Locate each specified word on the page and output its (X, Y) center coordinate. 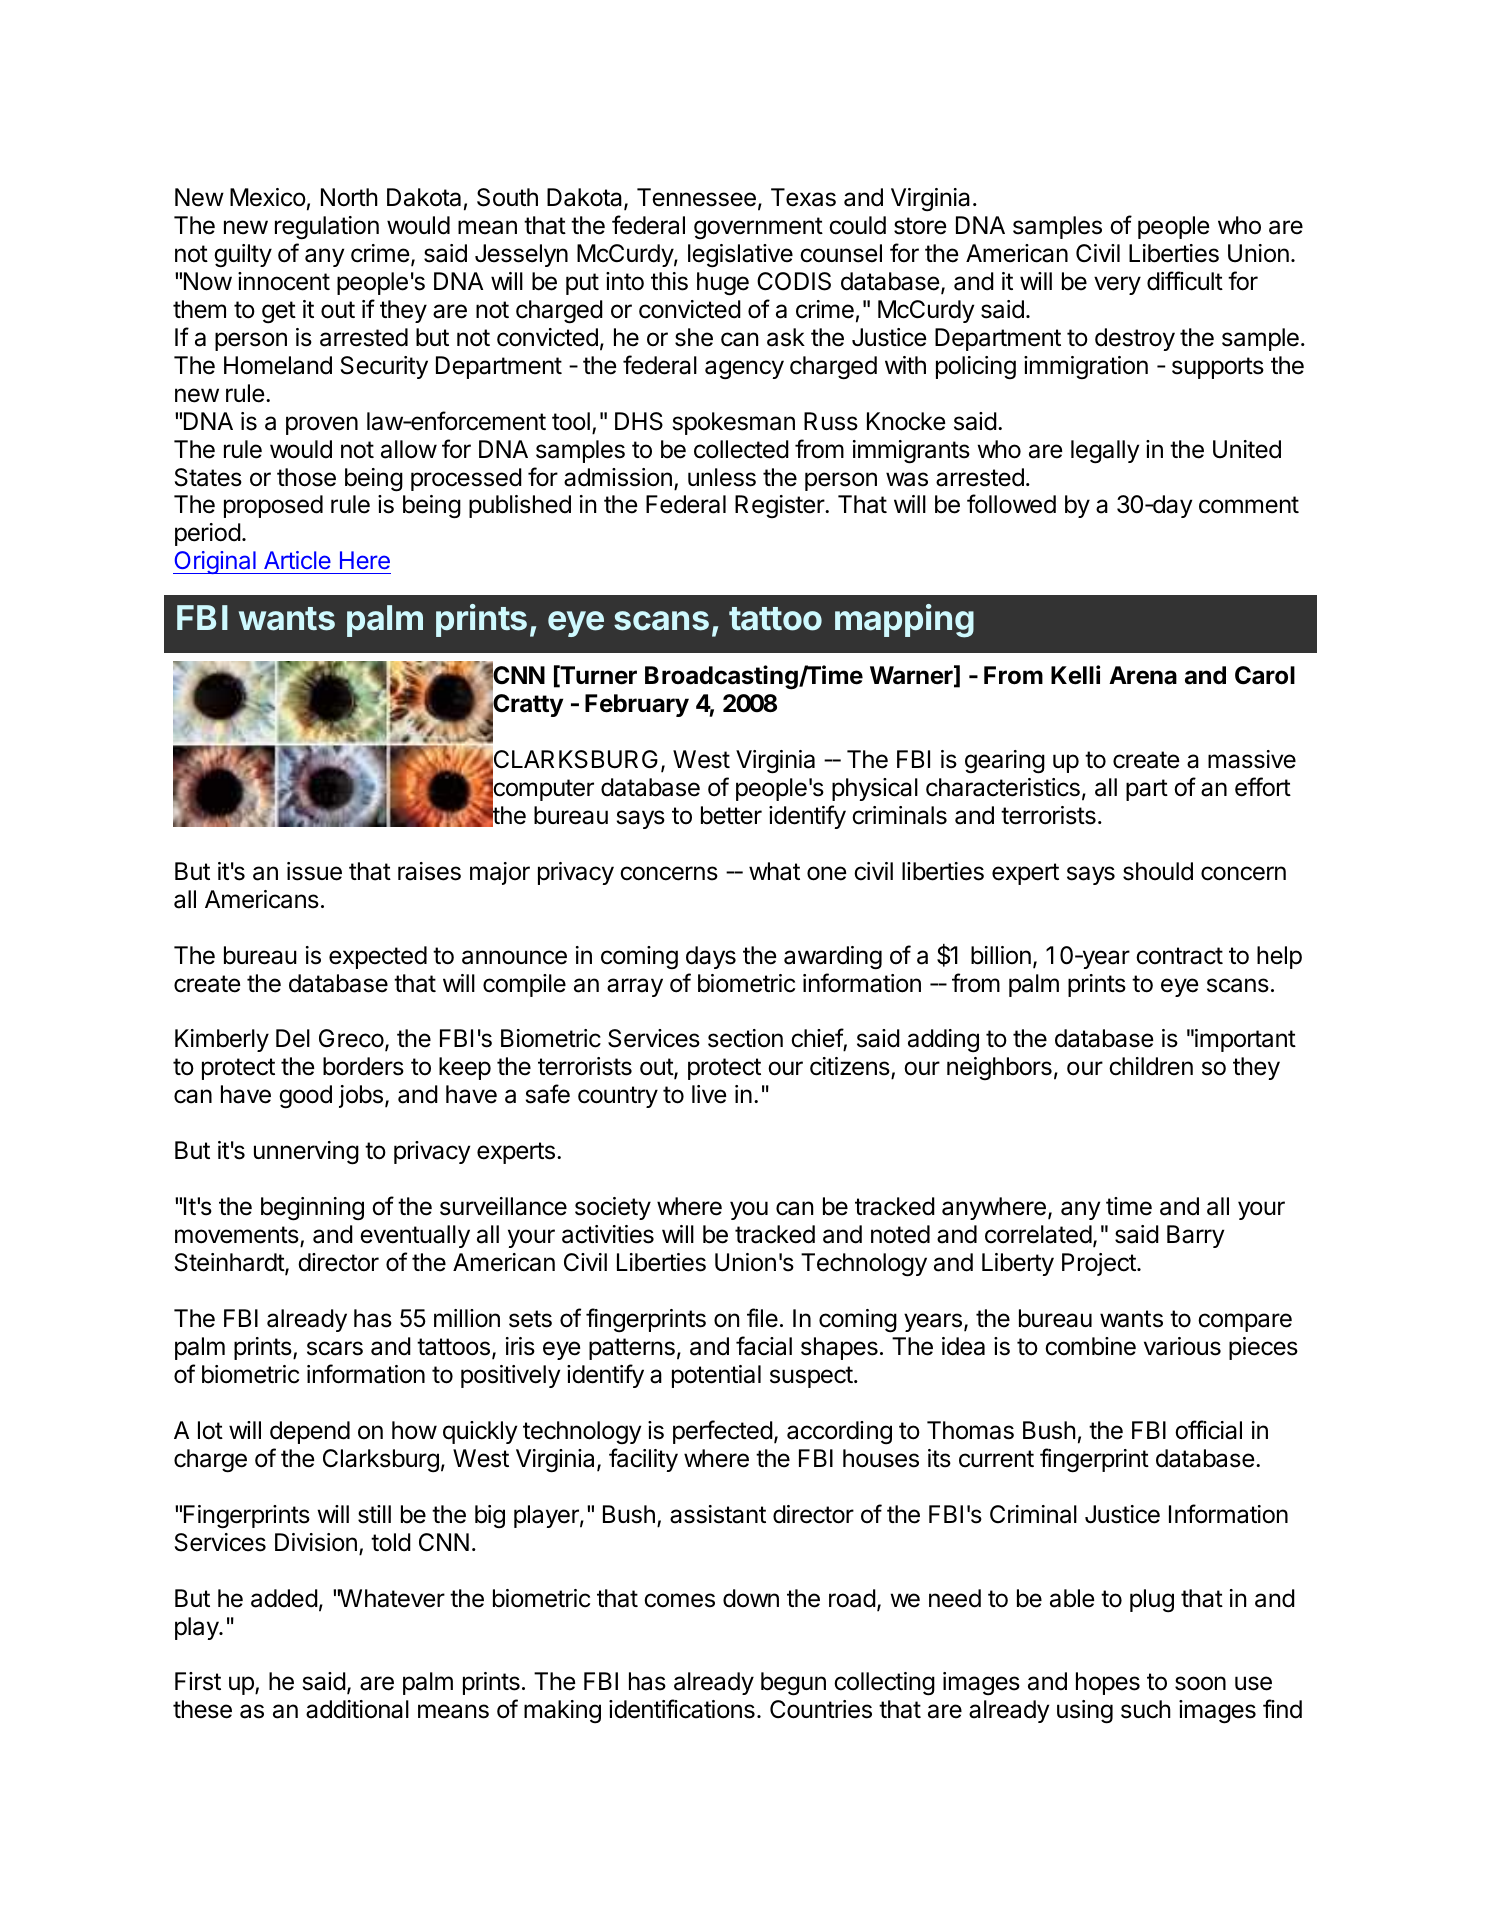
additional (357, 1709)
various (1182, 1346)
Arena (1143, 675)
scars (335, 1348)
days (711, 957)
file (762, 1318)
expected (378, 957)
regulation (327, 228)
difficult (1185, 281)
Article (297, 560)
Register (780, 506)
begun (793, 1684)
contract (1179, 956)
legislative (740, 256)
